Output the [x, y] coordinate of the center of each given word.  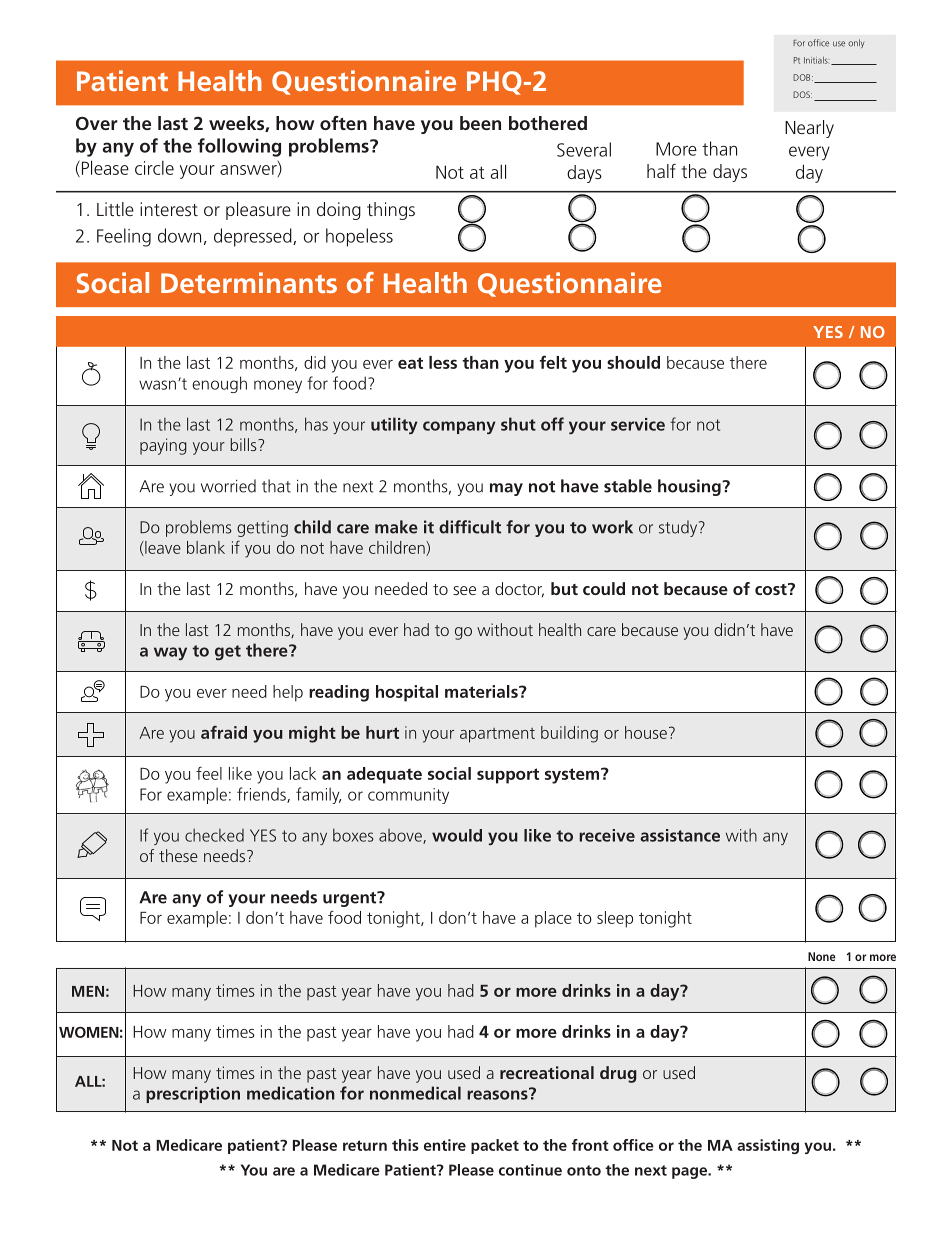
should [633, 362]
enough [219, 384]
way [170, 654]
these [178, 855]
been [480, 123]
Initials [816, 60]
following [239, 147]
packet [495, 1146]
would [457, 835]
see [464, 590]
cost [772, 589]
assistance [680, 835]
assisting [768, 1146]
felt [553, 362]
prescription [193, 1095]
